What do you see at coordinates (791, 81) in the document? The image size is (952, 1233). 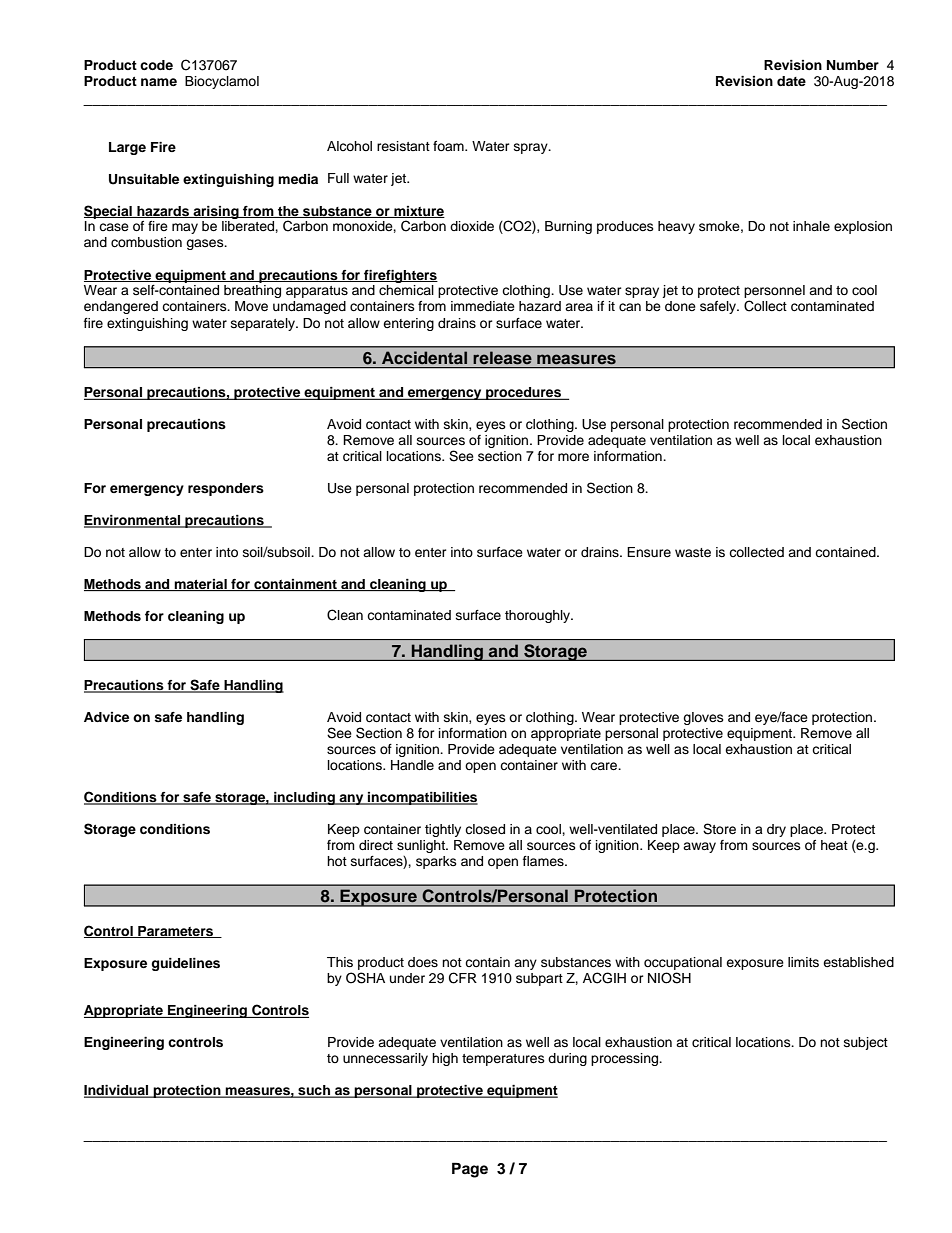 I see `date` at bounding box center [791, 81].
